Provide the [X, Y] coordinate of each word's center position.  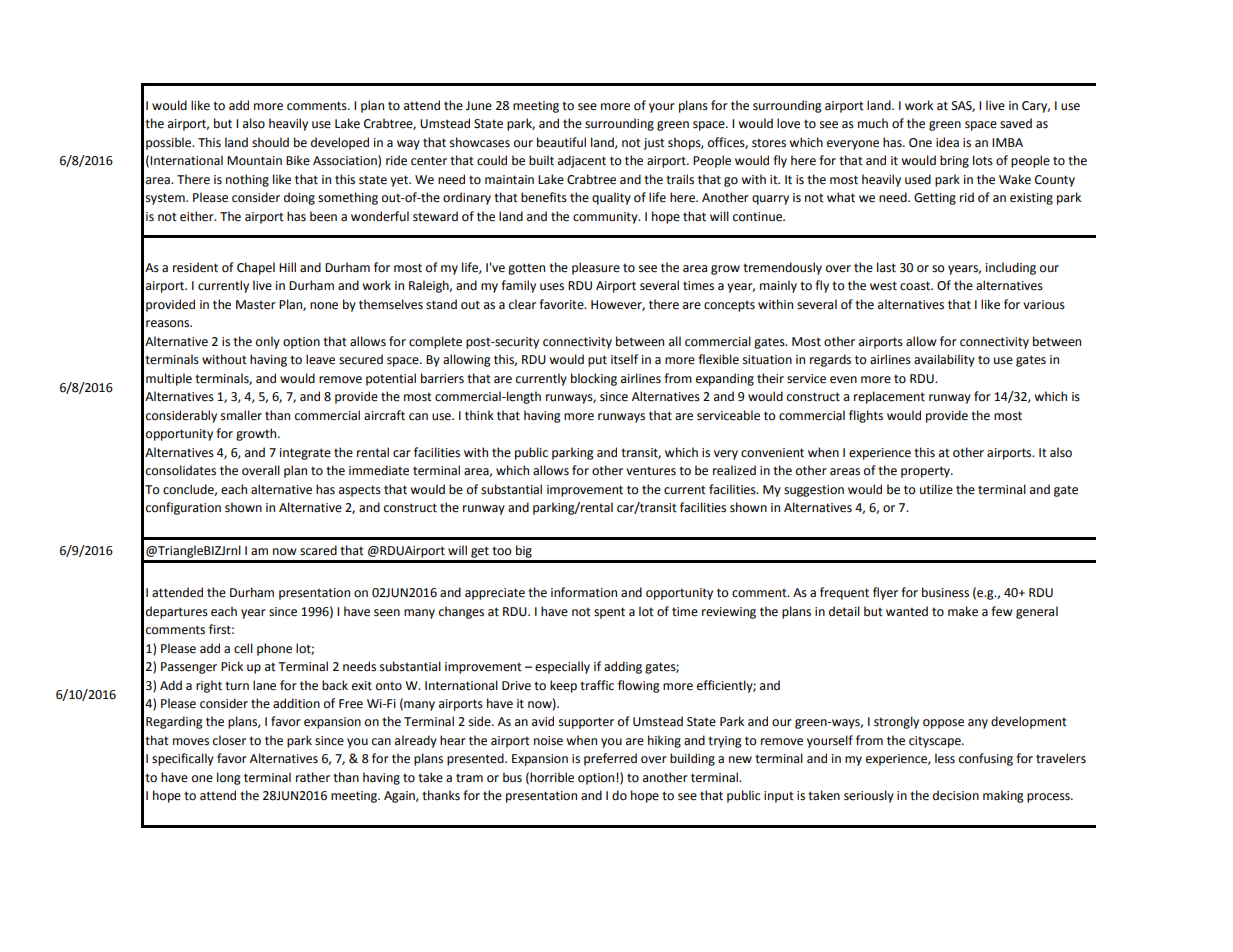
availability [944, 360]
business [945, 592]
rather [313, 777]
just [654, 144]
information [584, 592]
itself [624, 359]
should [270, 142]
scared [318, 550]
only [268, 342]
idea [947, 142]
